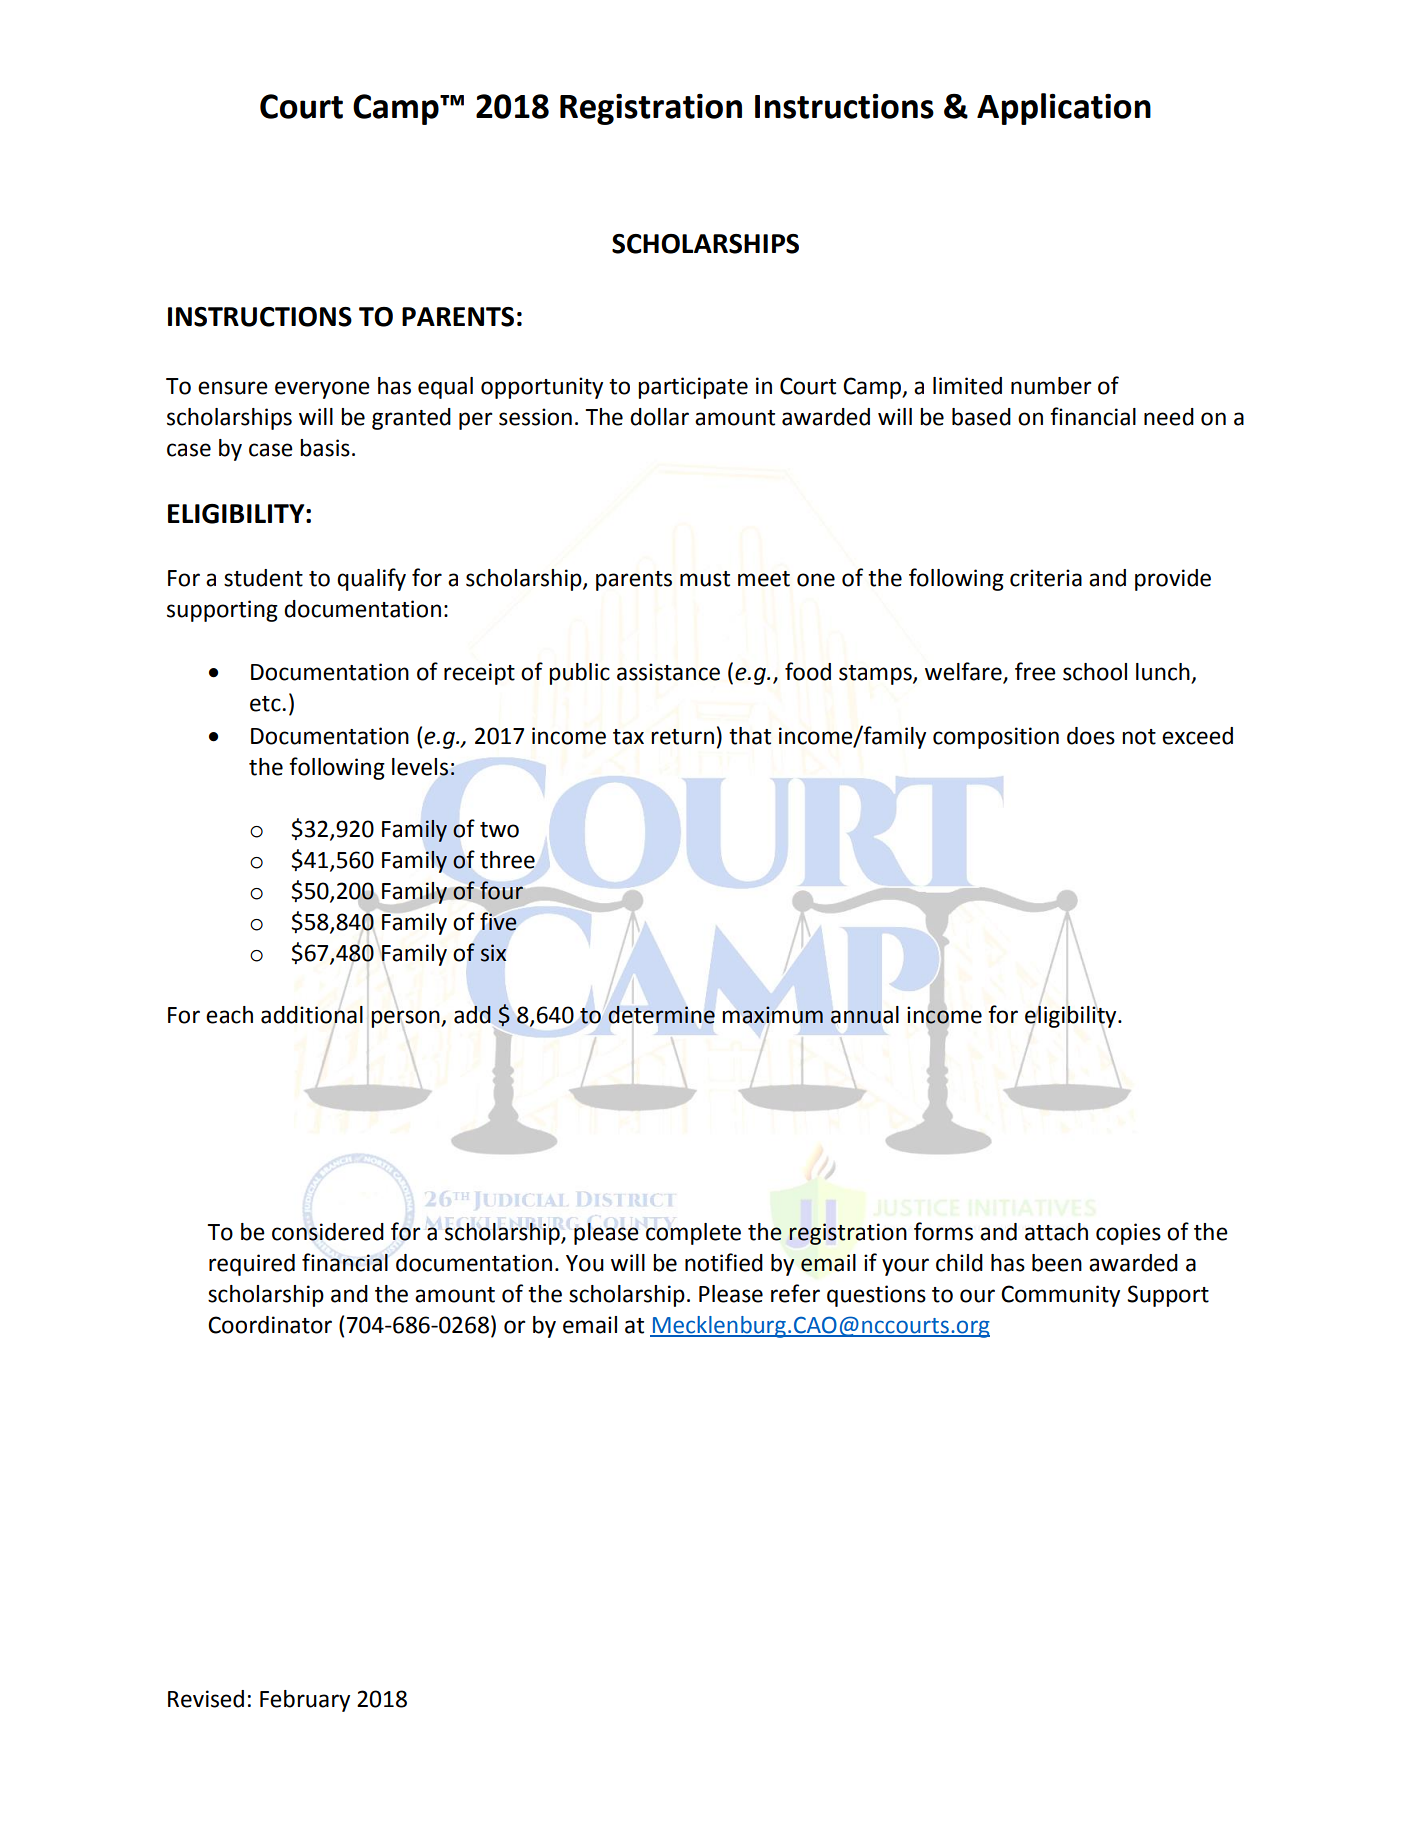 The width and height of the page is (1412, 1828). What do you see at coordinates (693, 1234) in the page?
I see `complete` at bounding box center [693, 1234].
